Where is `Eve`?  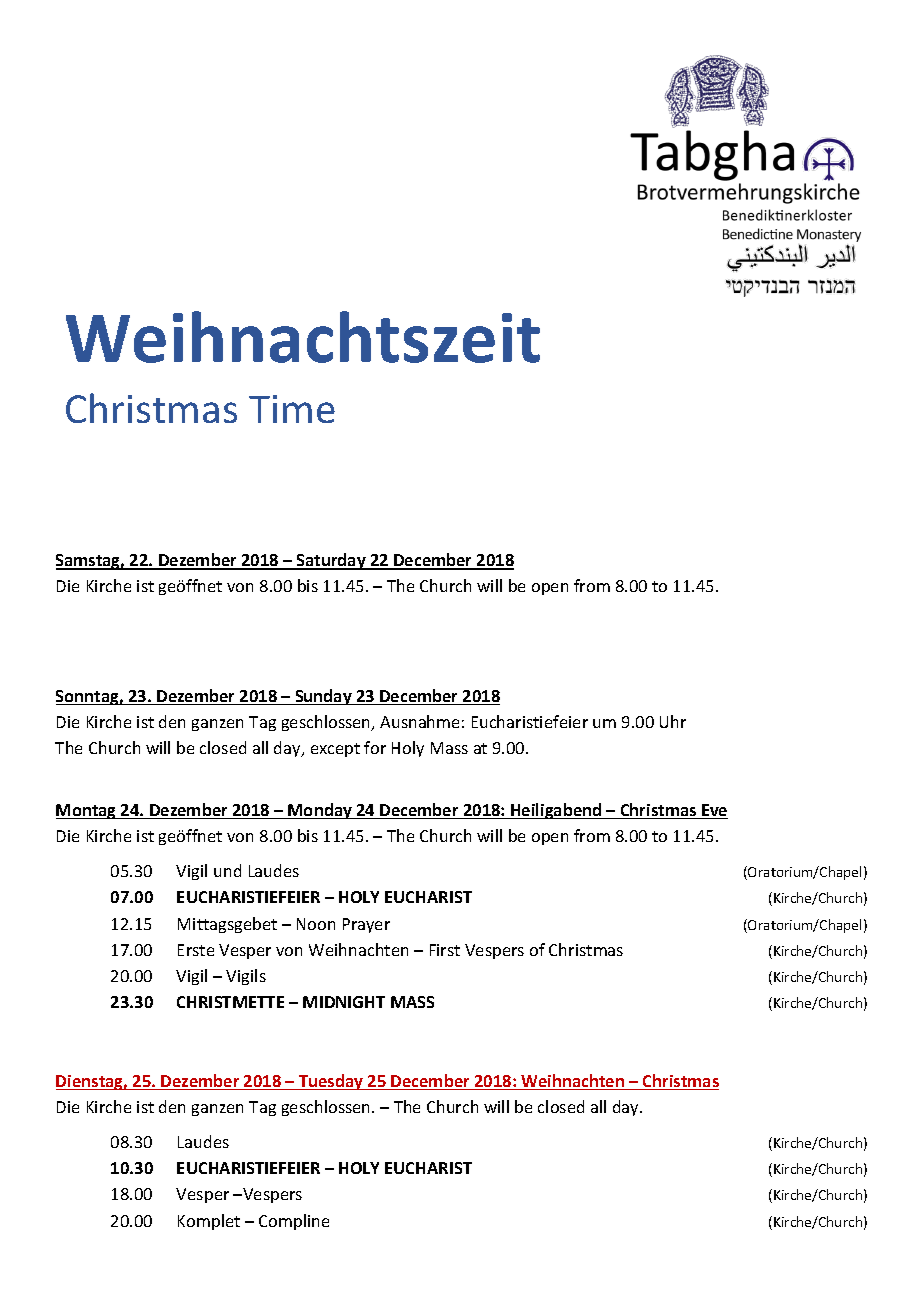
Eve is located at coordinates (714, 811).
